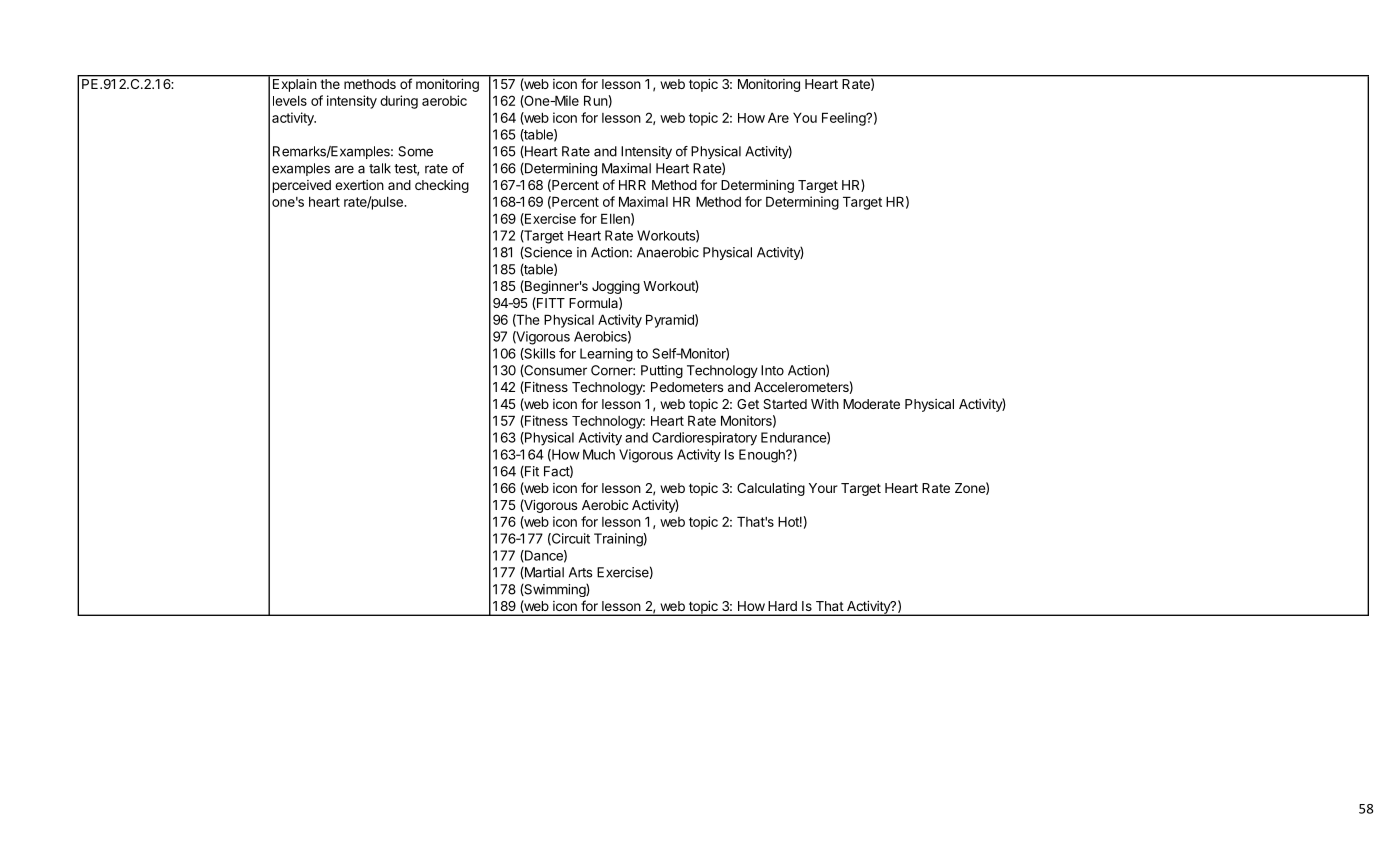 The height and width of the screenshot is (850, 1400). What do you see at coordinates (596, 100) in the screenshot?
I see `Run` at bounding box center [596, 100].
